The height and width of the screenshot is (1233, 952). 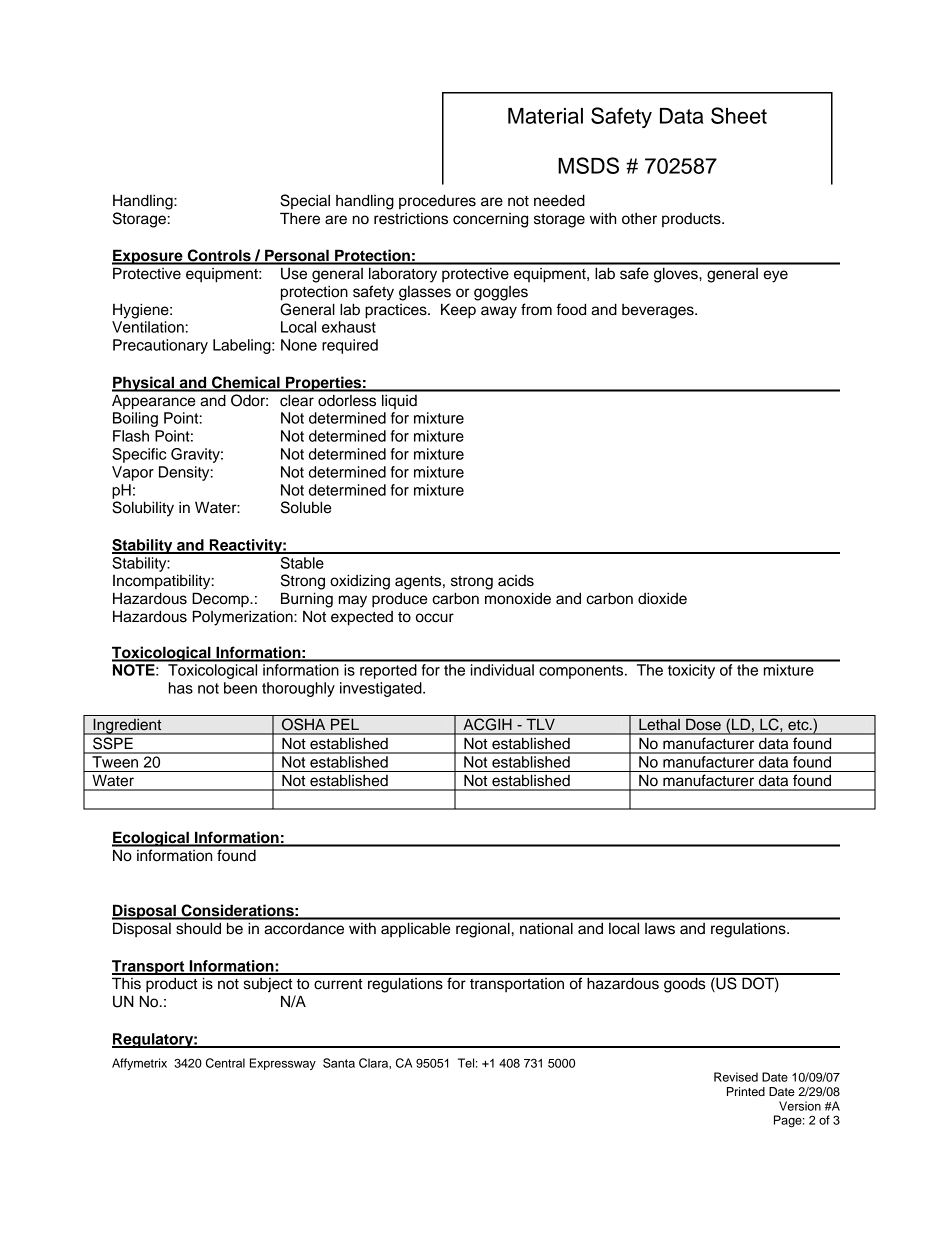 What do you see at coordinates (225, 1063) in the screenshot?
I see `Central` at bounding box center [225, 1063].
